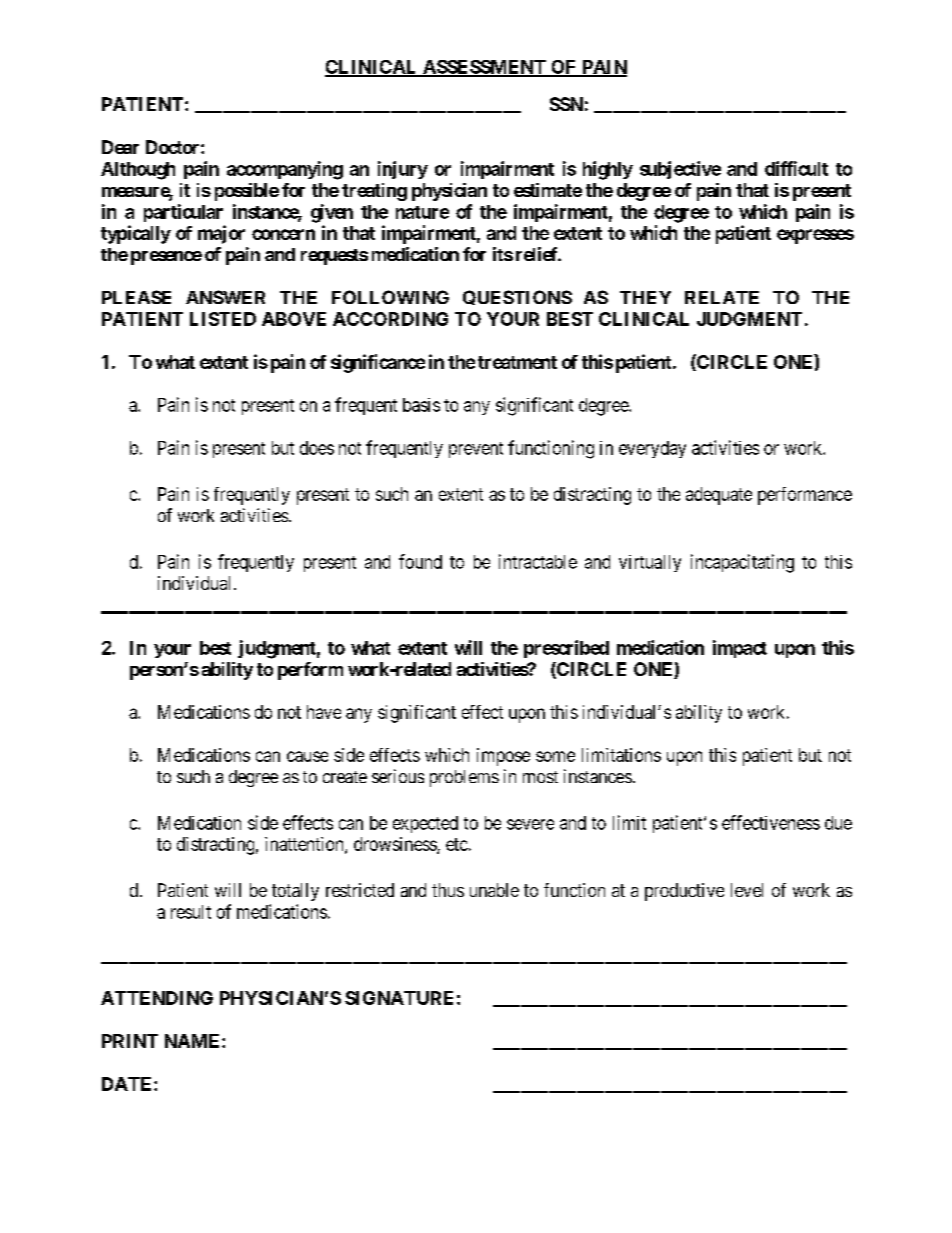  What do you see at coordinates (740, 649) in the screenshot?
I see `impact` at bounding box center [740, 649].
